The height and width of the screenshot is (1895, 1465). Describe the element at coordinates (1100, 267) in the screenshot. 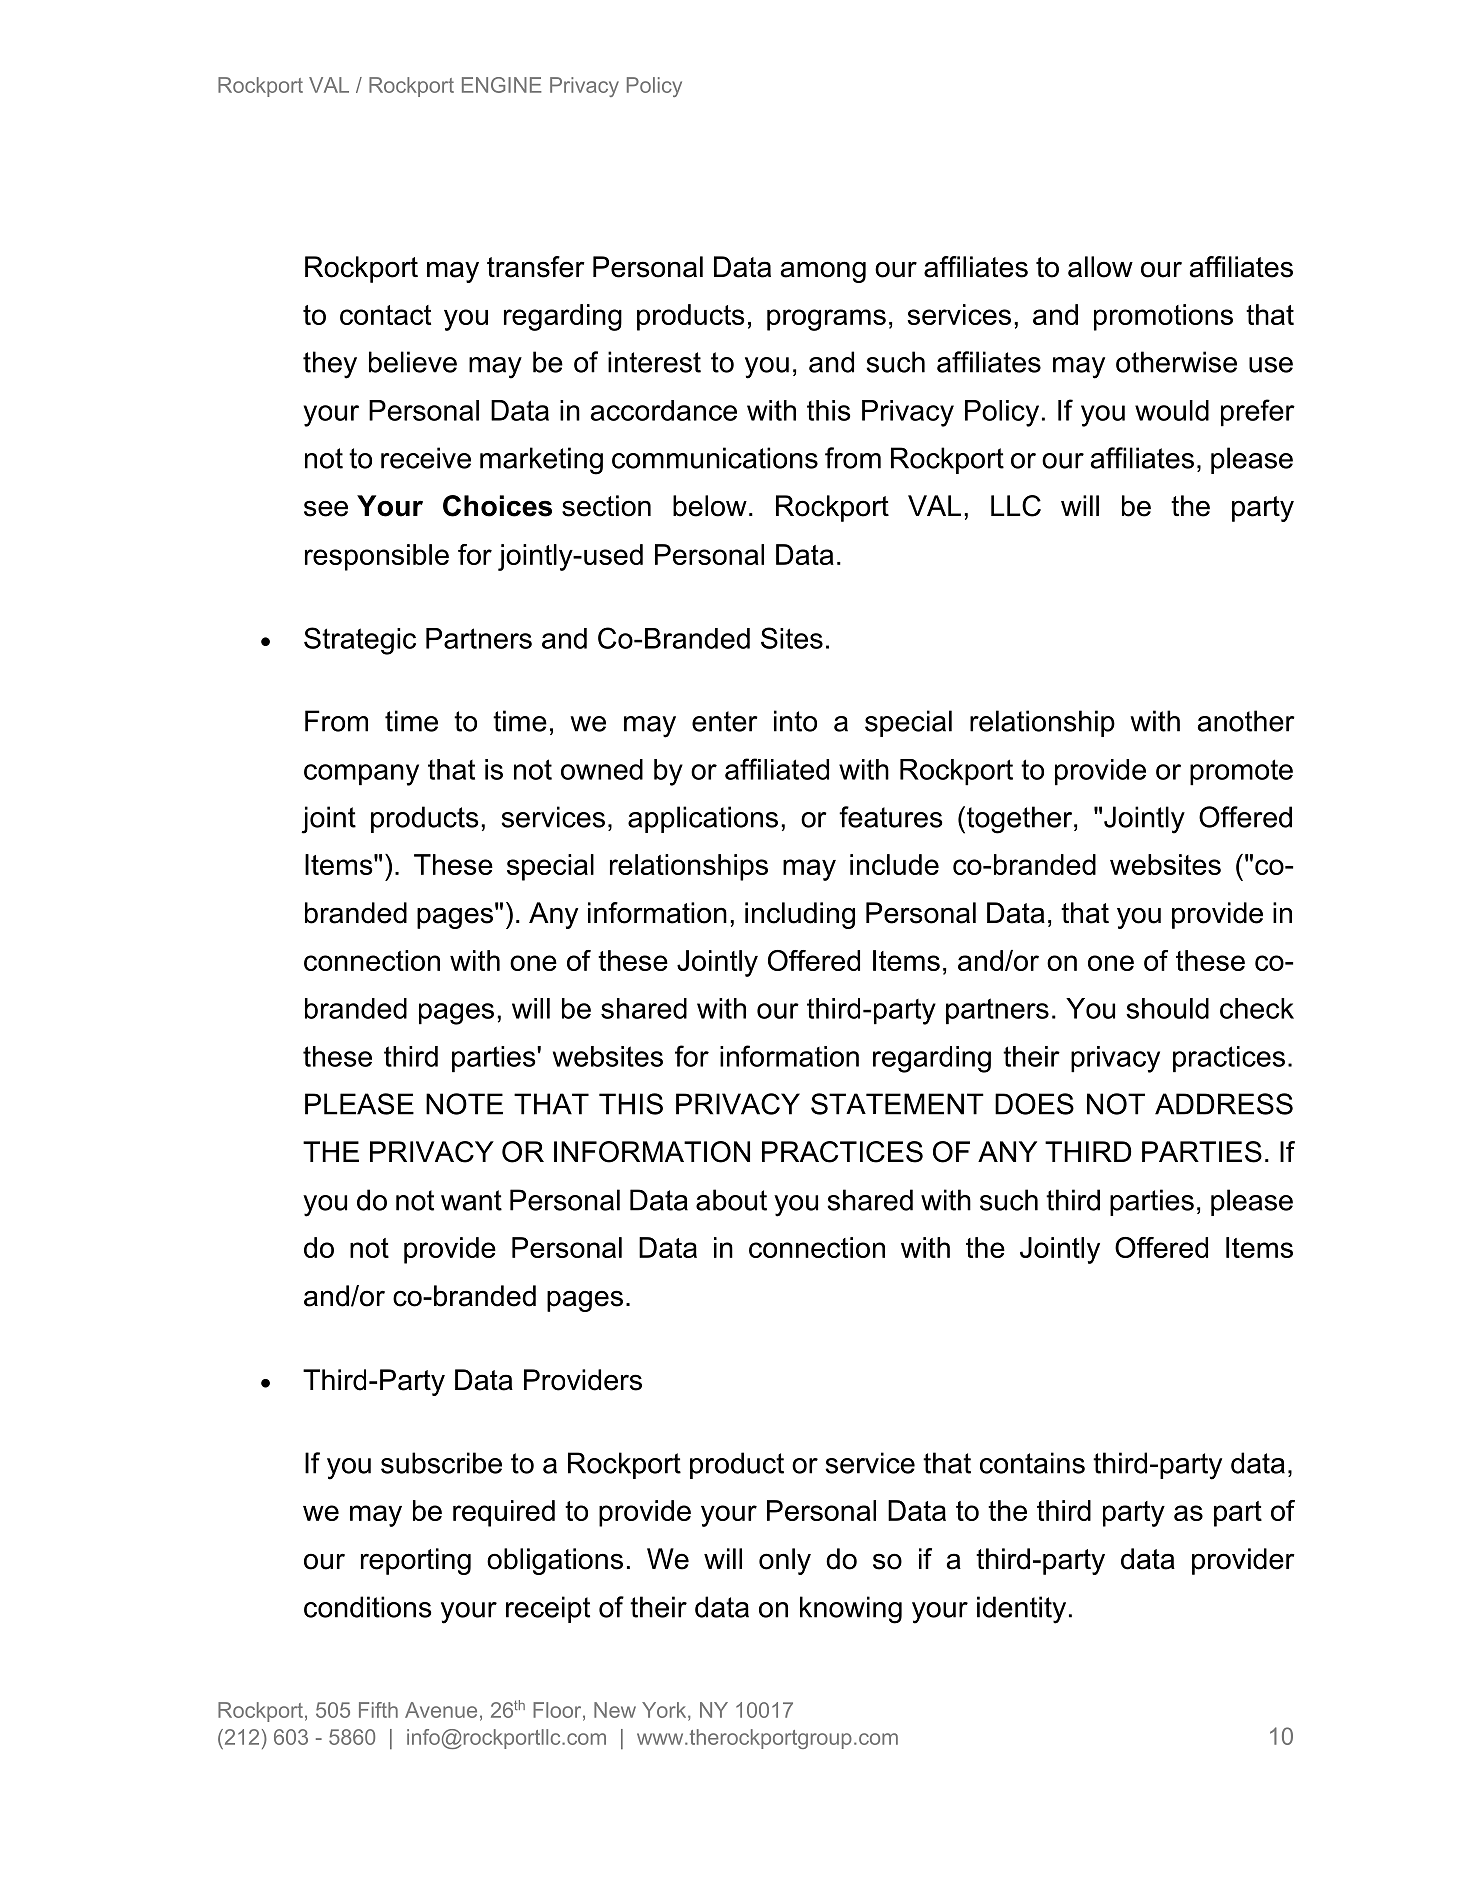

I see `allow` at that location.
